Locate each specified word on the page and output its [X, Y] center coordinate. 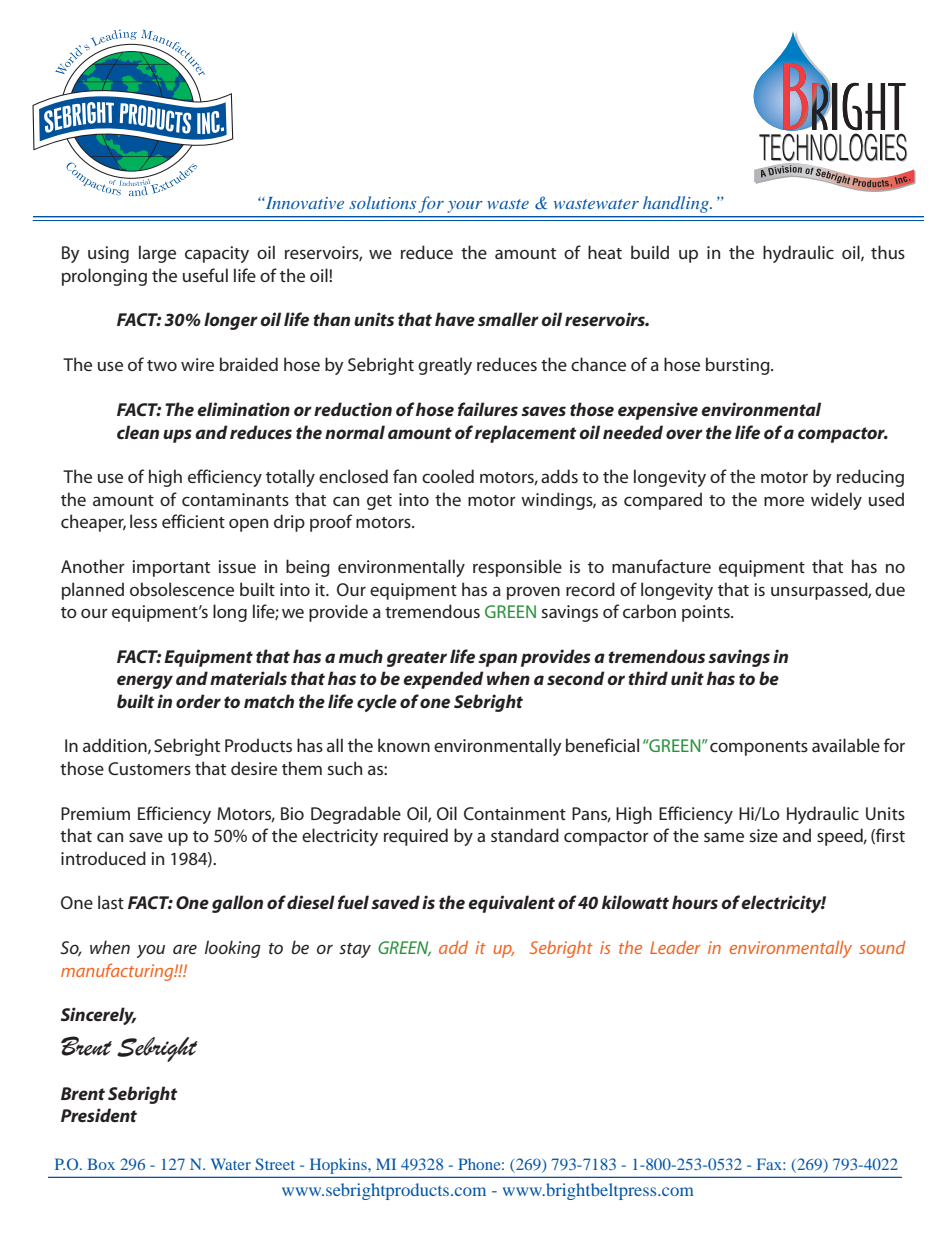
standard [525, 835]
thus [888, 252]
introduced [103, 858]
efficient [193, 521]
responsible [517, 568]
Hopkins [339, 1166]
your [465, 207]
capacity [217, 254]
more [784, 501]
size [764, 835]
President [99, 1115]
